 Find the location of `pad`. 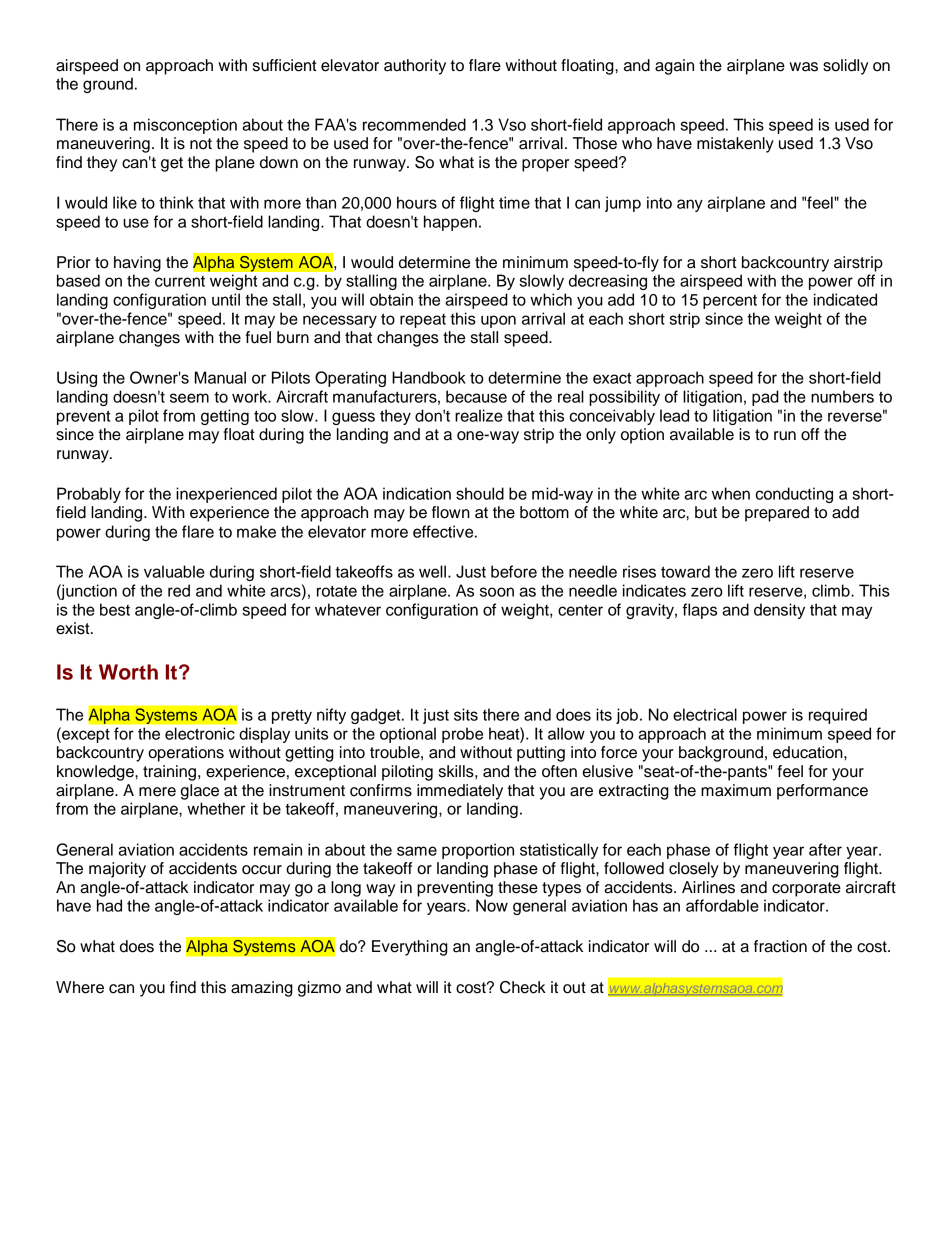

pad is located at coordinates (765, 398).
